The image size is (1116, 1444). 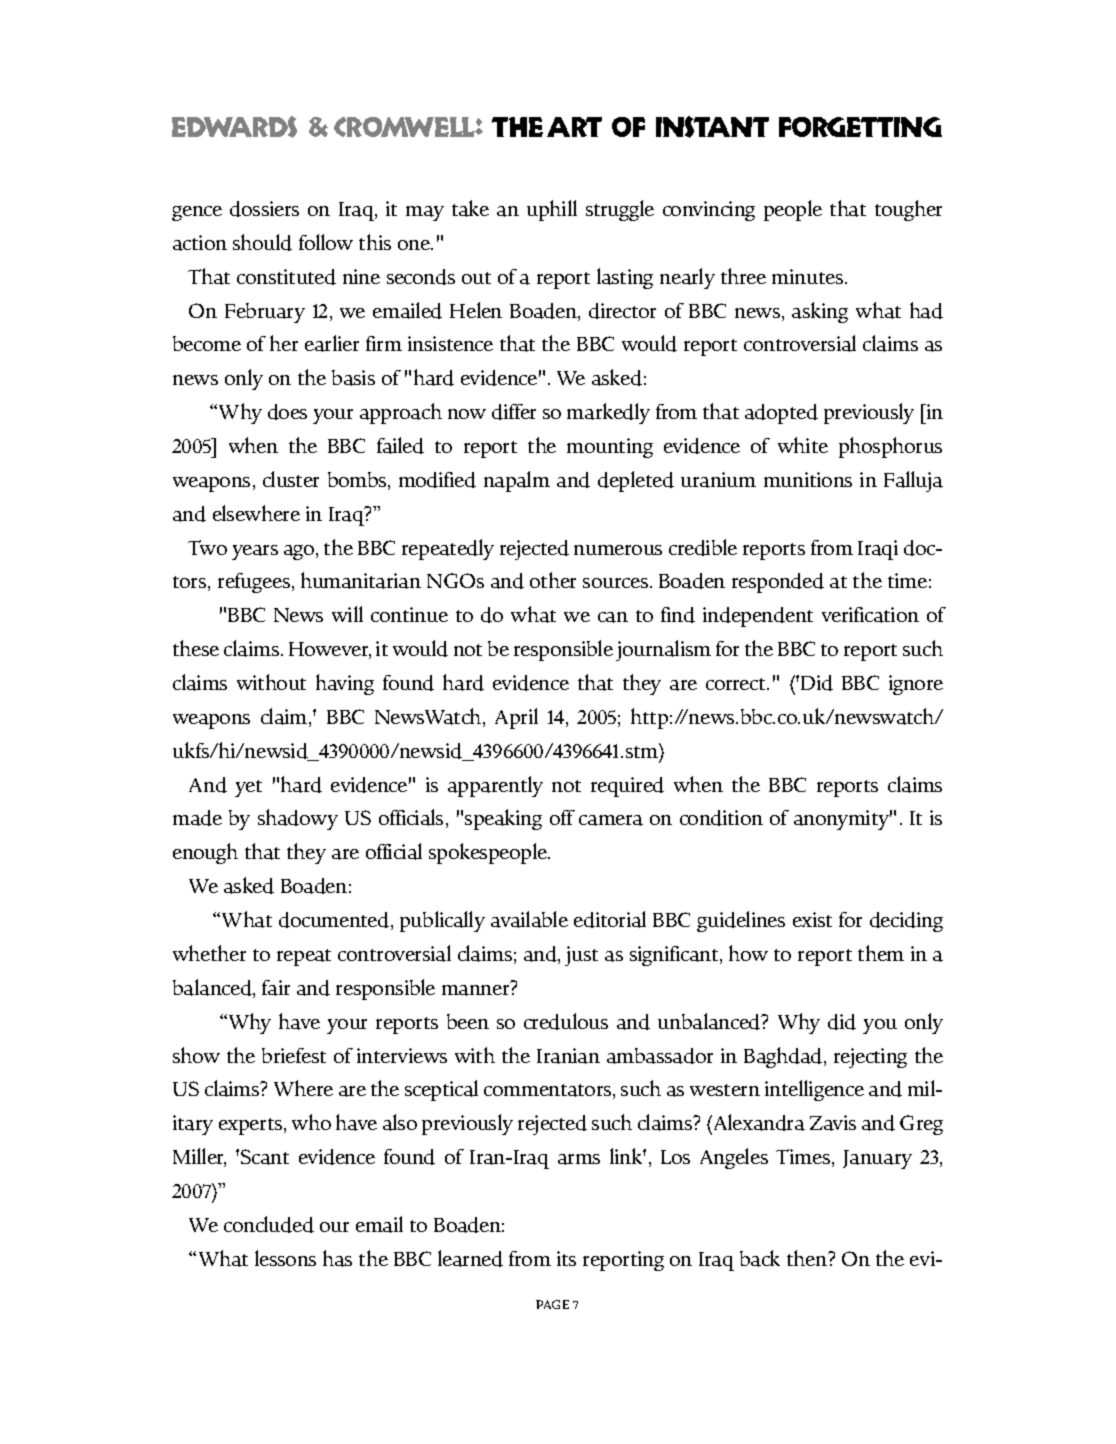 I want to click on other, so click(x=553, y=580).
